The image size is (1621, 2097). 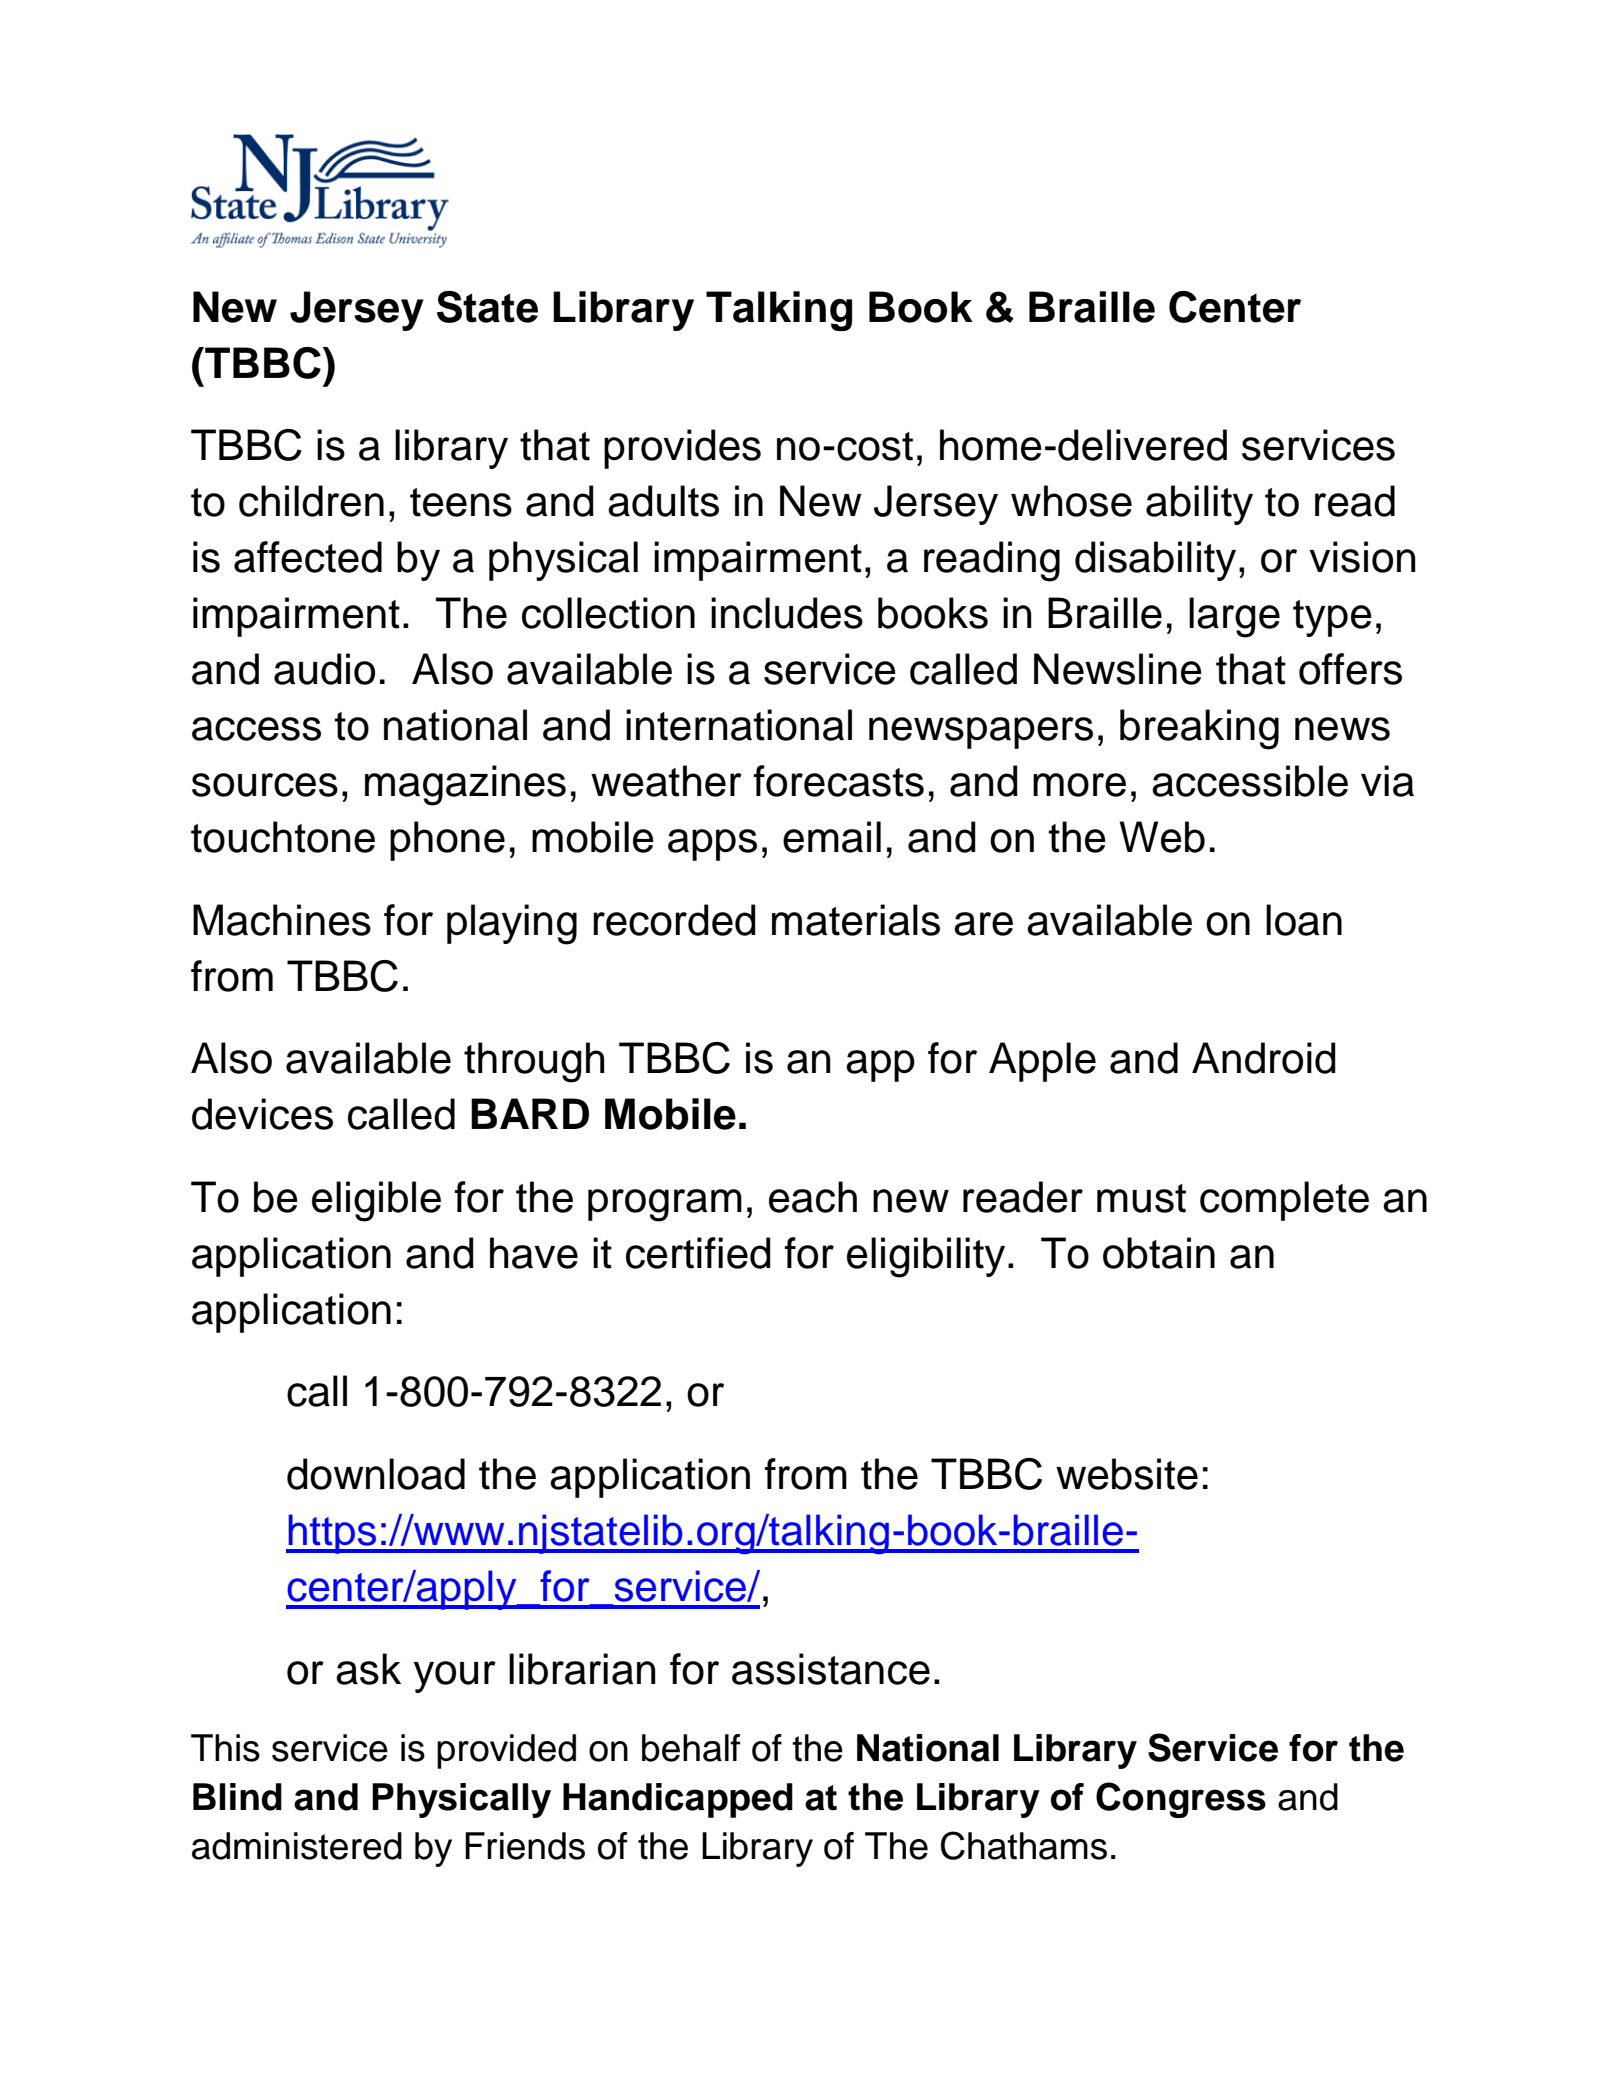 What do you see at coordinates (311, 501) in the screenshot?
I see `children` at bounding box center [311, 501].
